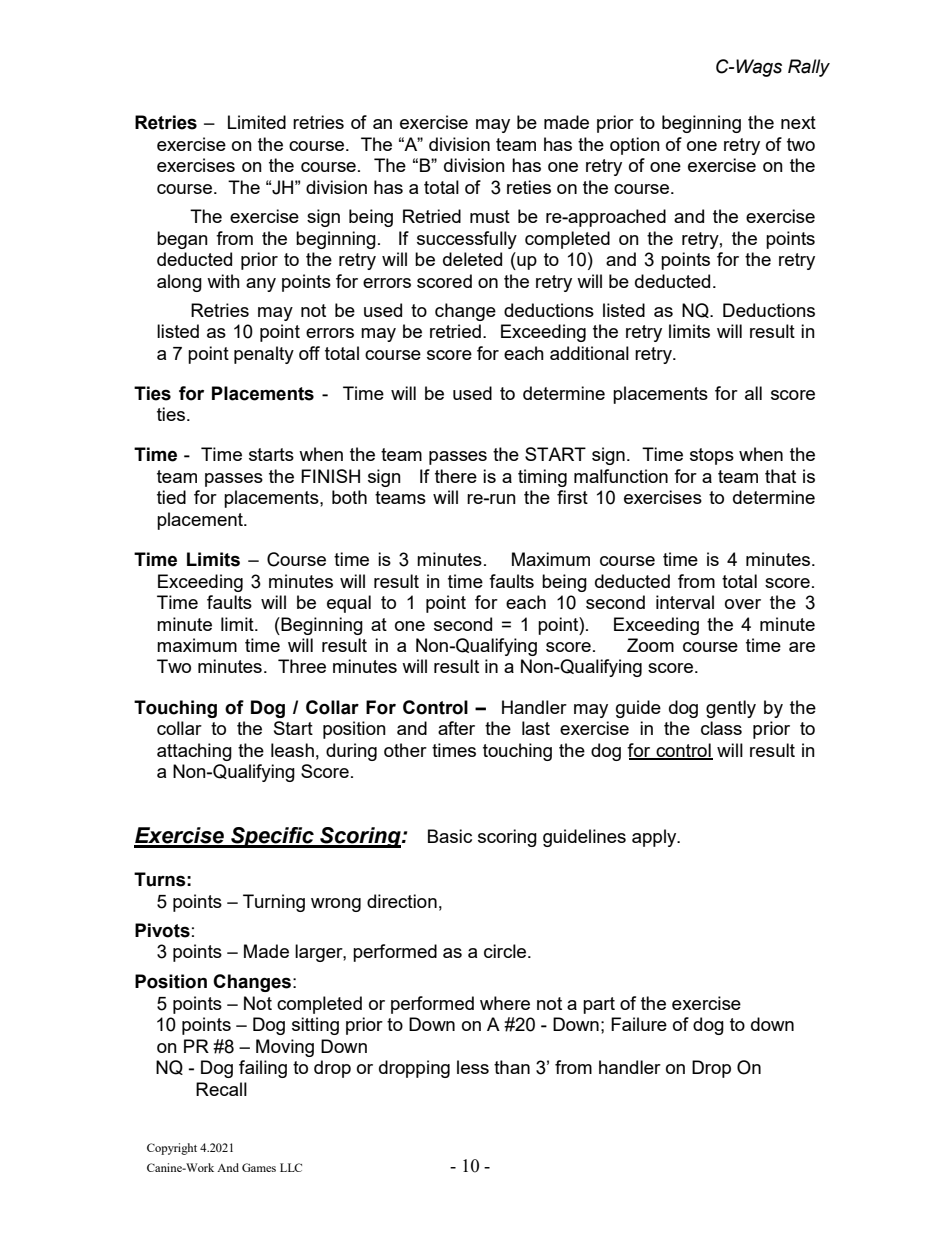  I want to click on after, so click(456, 728).
